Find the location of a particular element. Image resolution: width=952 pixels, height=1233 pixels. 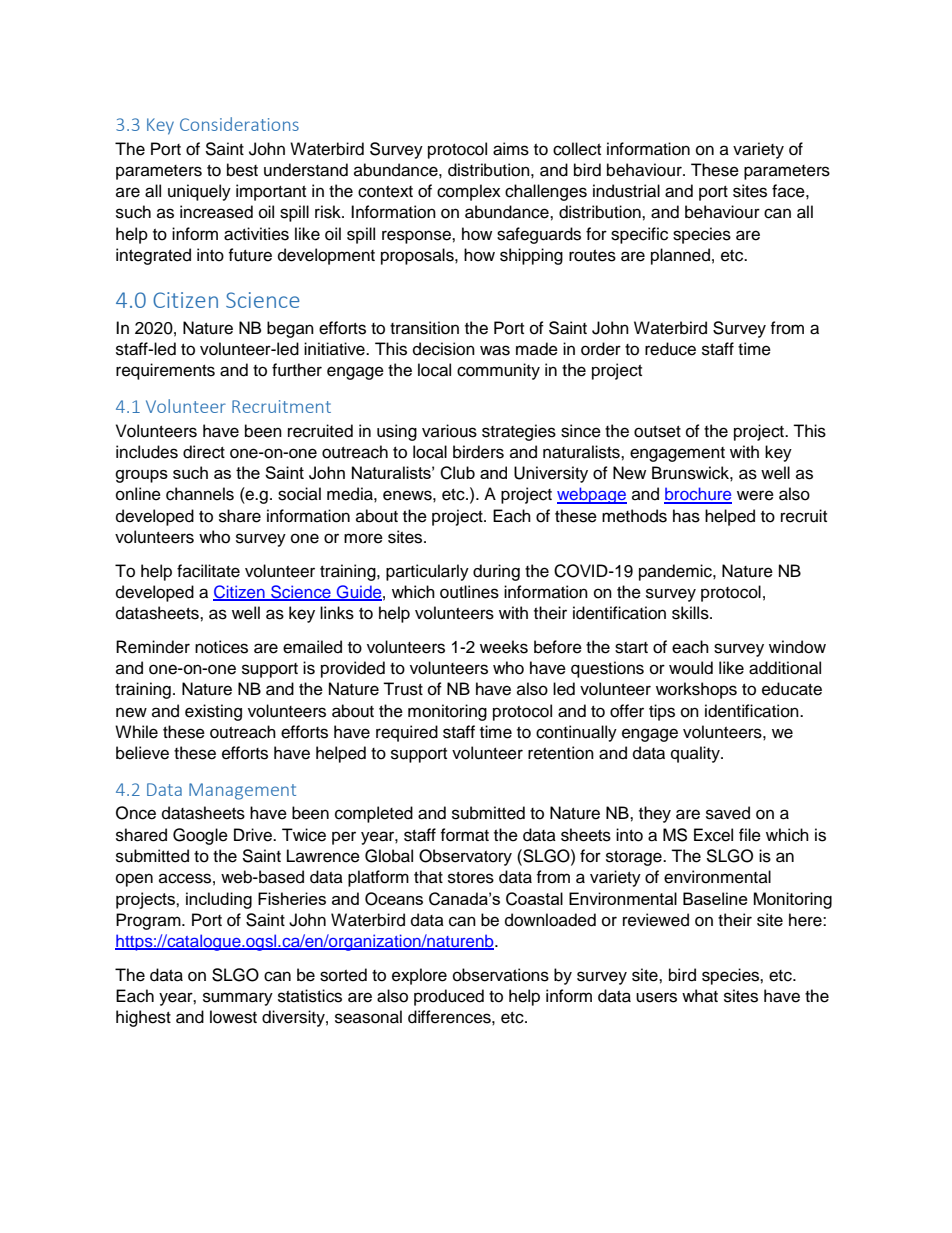

industrial is located at coordinates (626, 191).
